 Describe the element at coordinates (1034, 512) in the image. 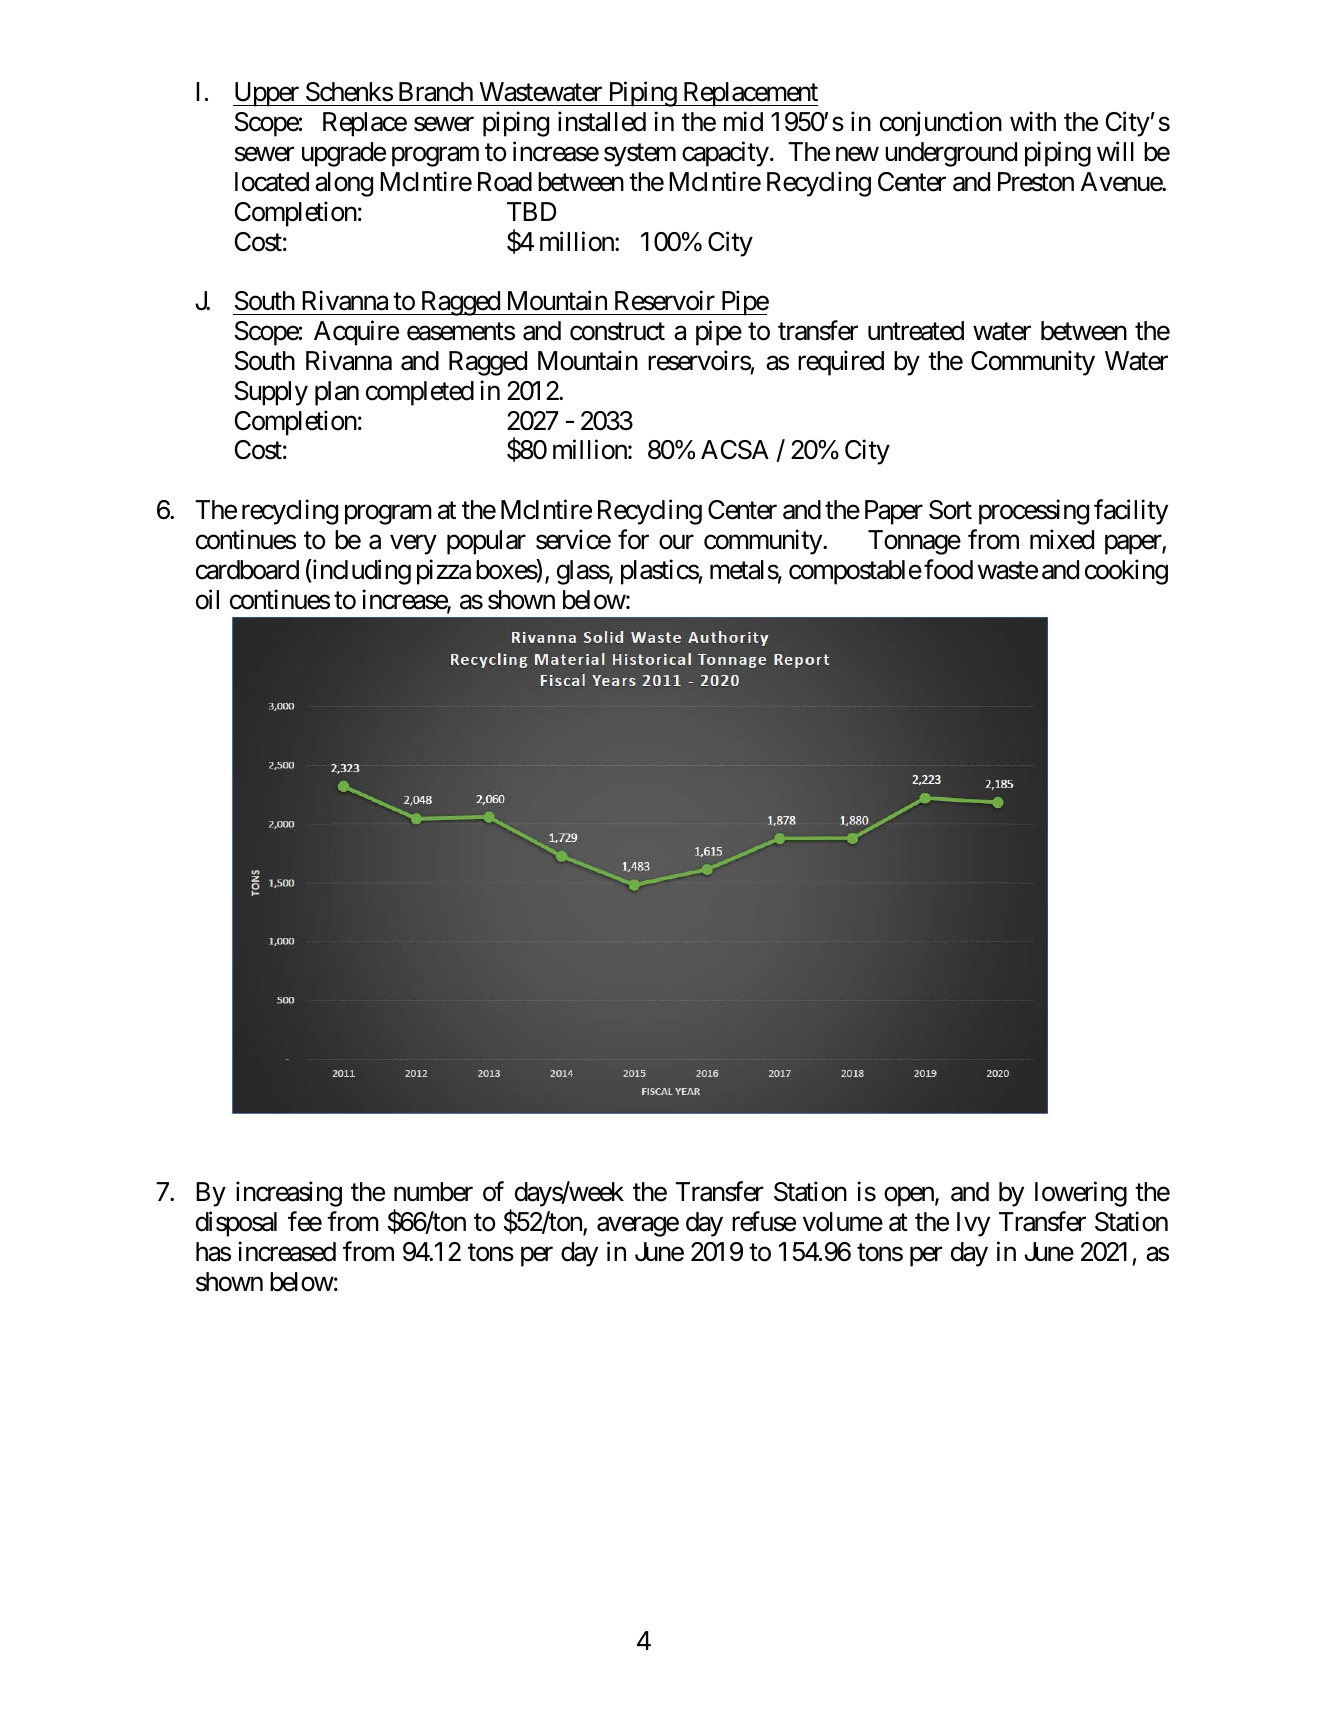

I see `processing` at that location.
